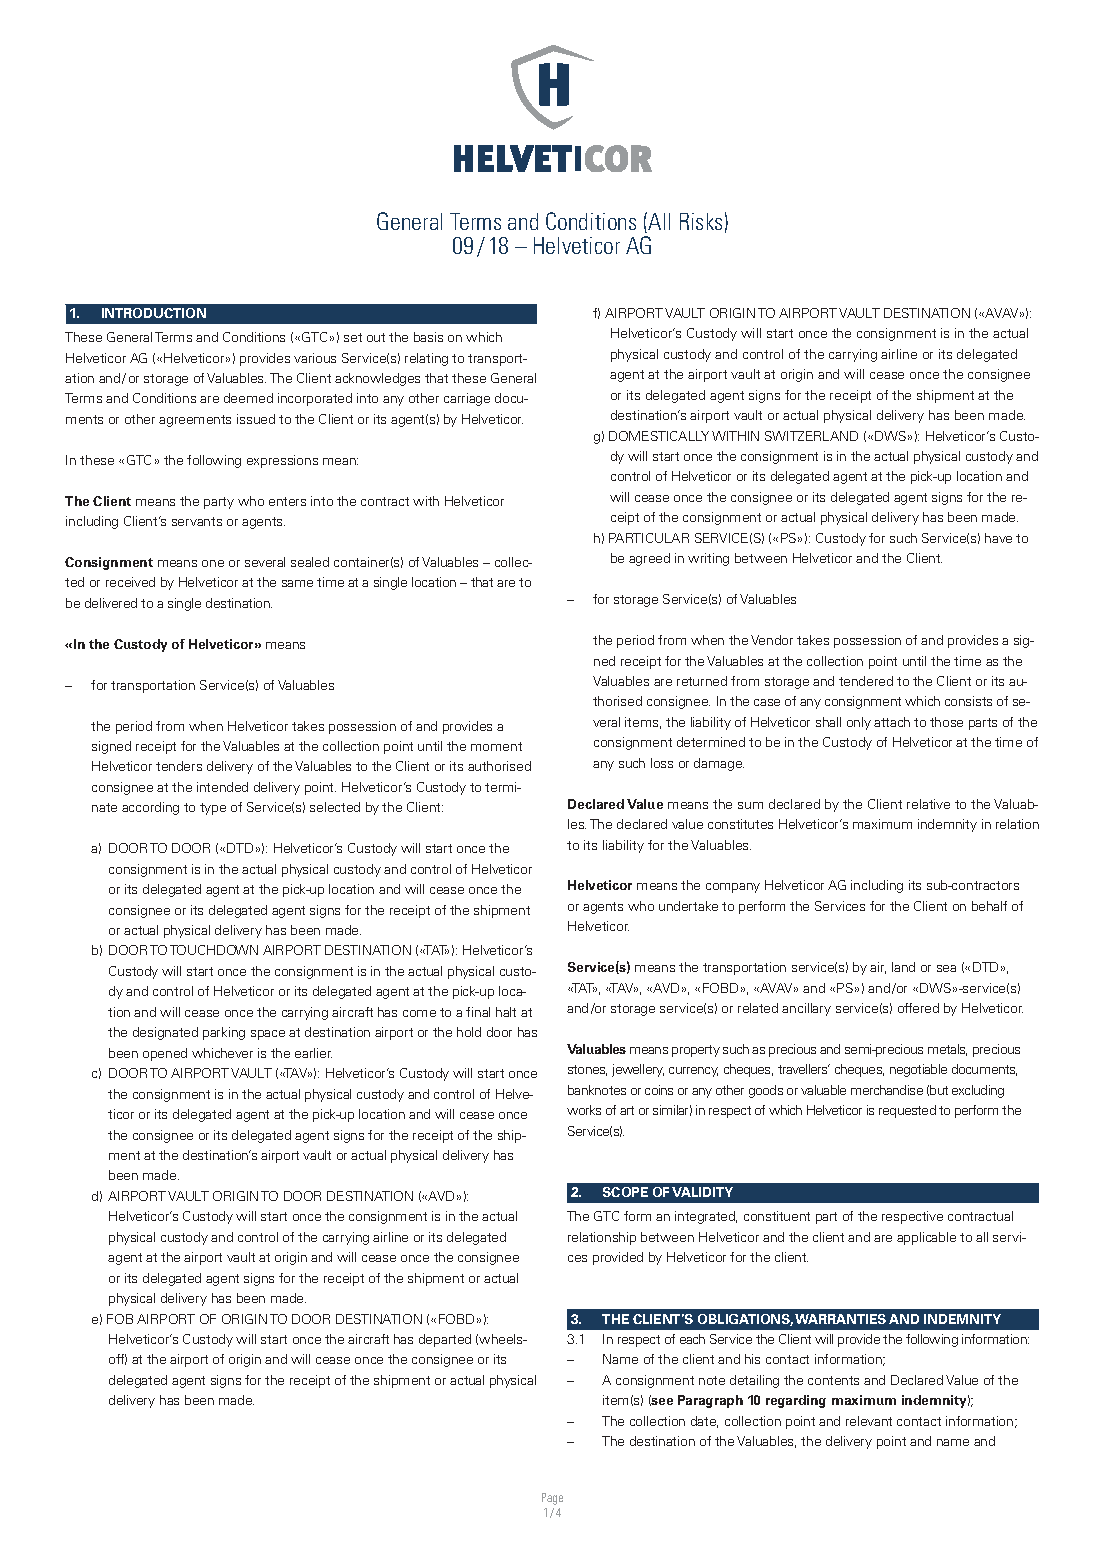 The image size is (1106, 1565). Describe the element at coordinates (701, 221) in the screenshot. I see `Risks` at that location.
